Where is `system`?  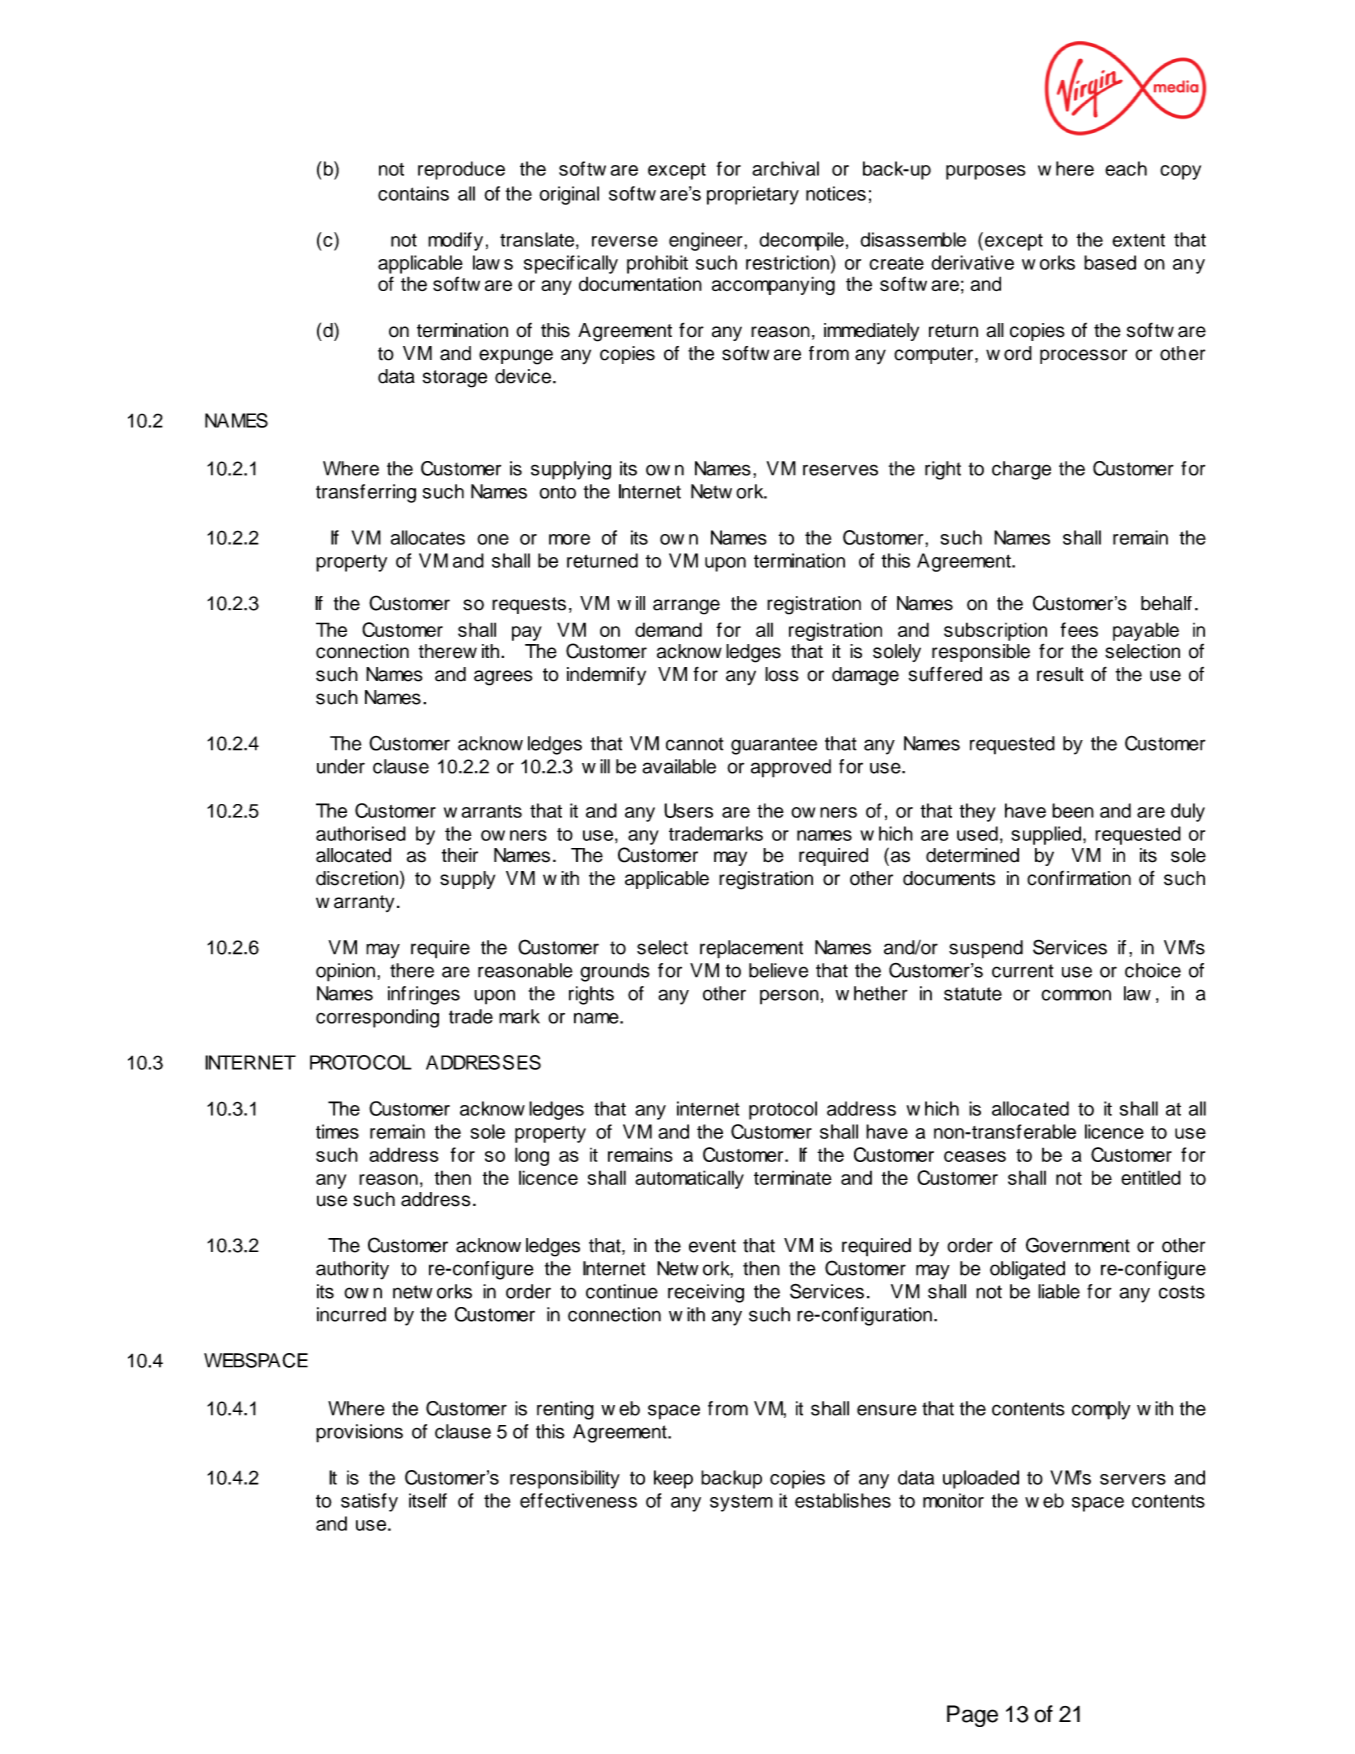 system is located at coordinates (741, 1503).
